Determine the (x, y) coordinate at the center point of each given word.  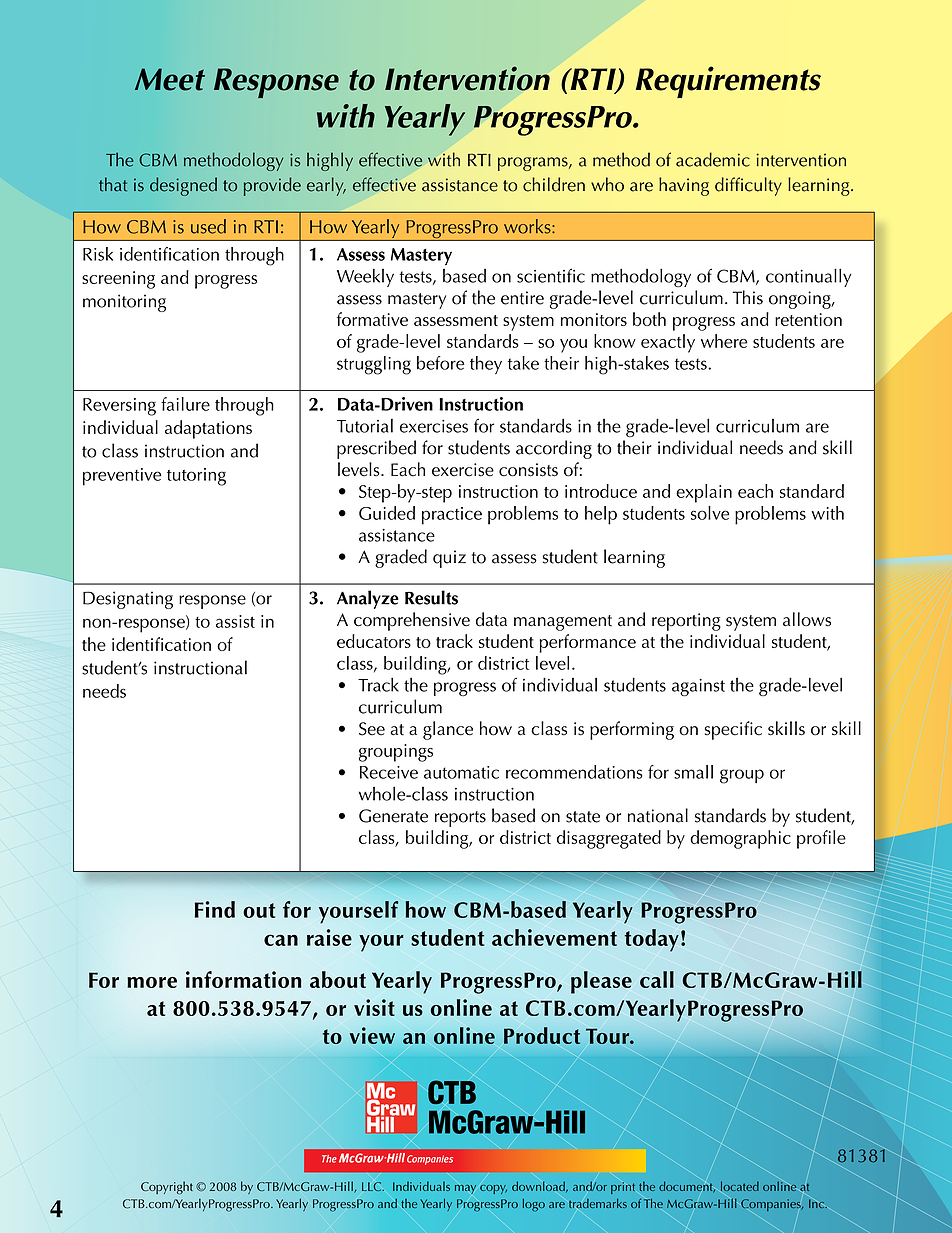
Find (215, 909)
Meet (170, 79)
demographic (740, 839)
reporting (686, 622)
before (440, 363)
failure (185, 404)
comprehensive (412, 621)
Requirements (728, 82)
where (724, 341)
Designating (128, 600)
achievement (554, 937)
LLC (373, 1186)
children (554, 184)
